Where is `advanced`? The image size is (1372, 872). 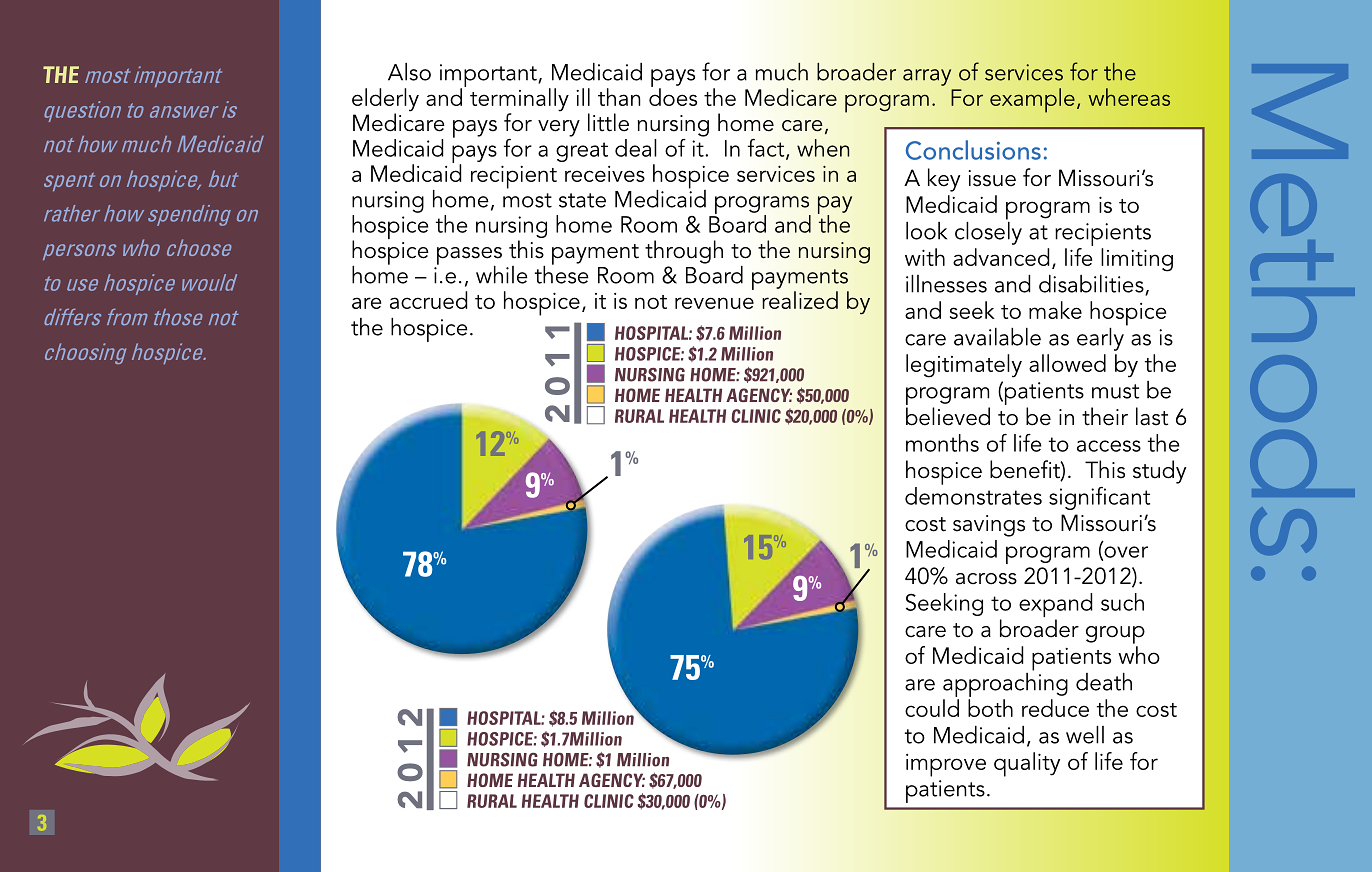
advanced is located at coordinates (1001, 257).
